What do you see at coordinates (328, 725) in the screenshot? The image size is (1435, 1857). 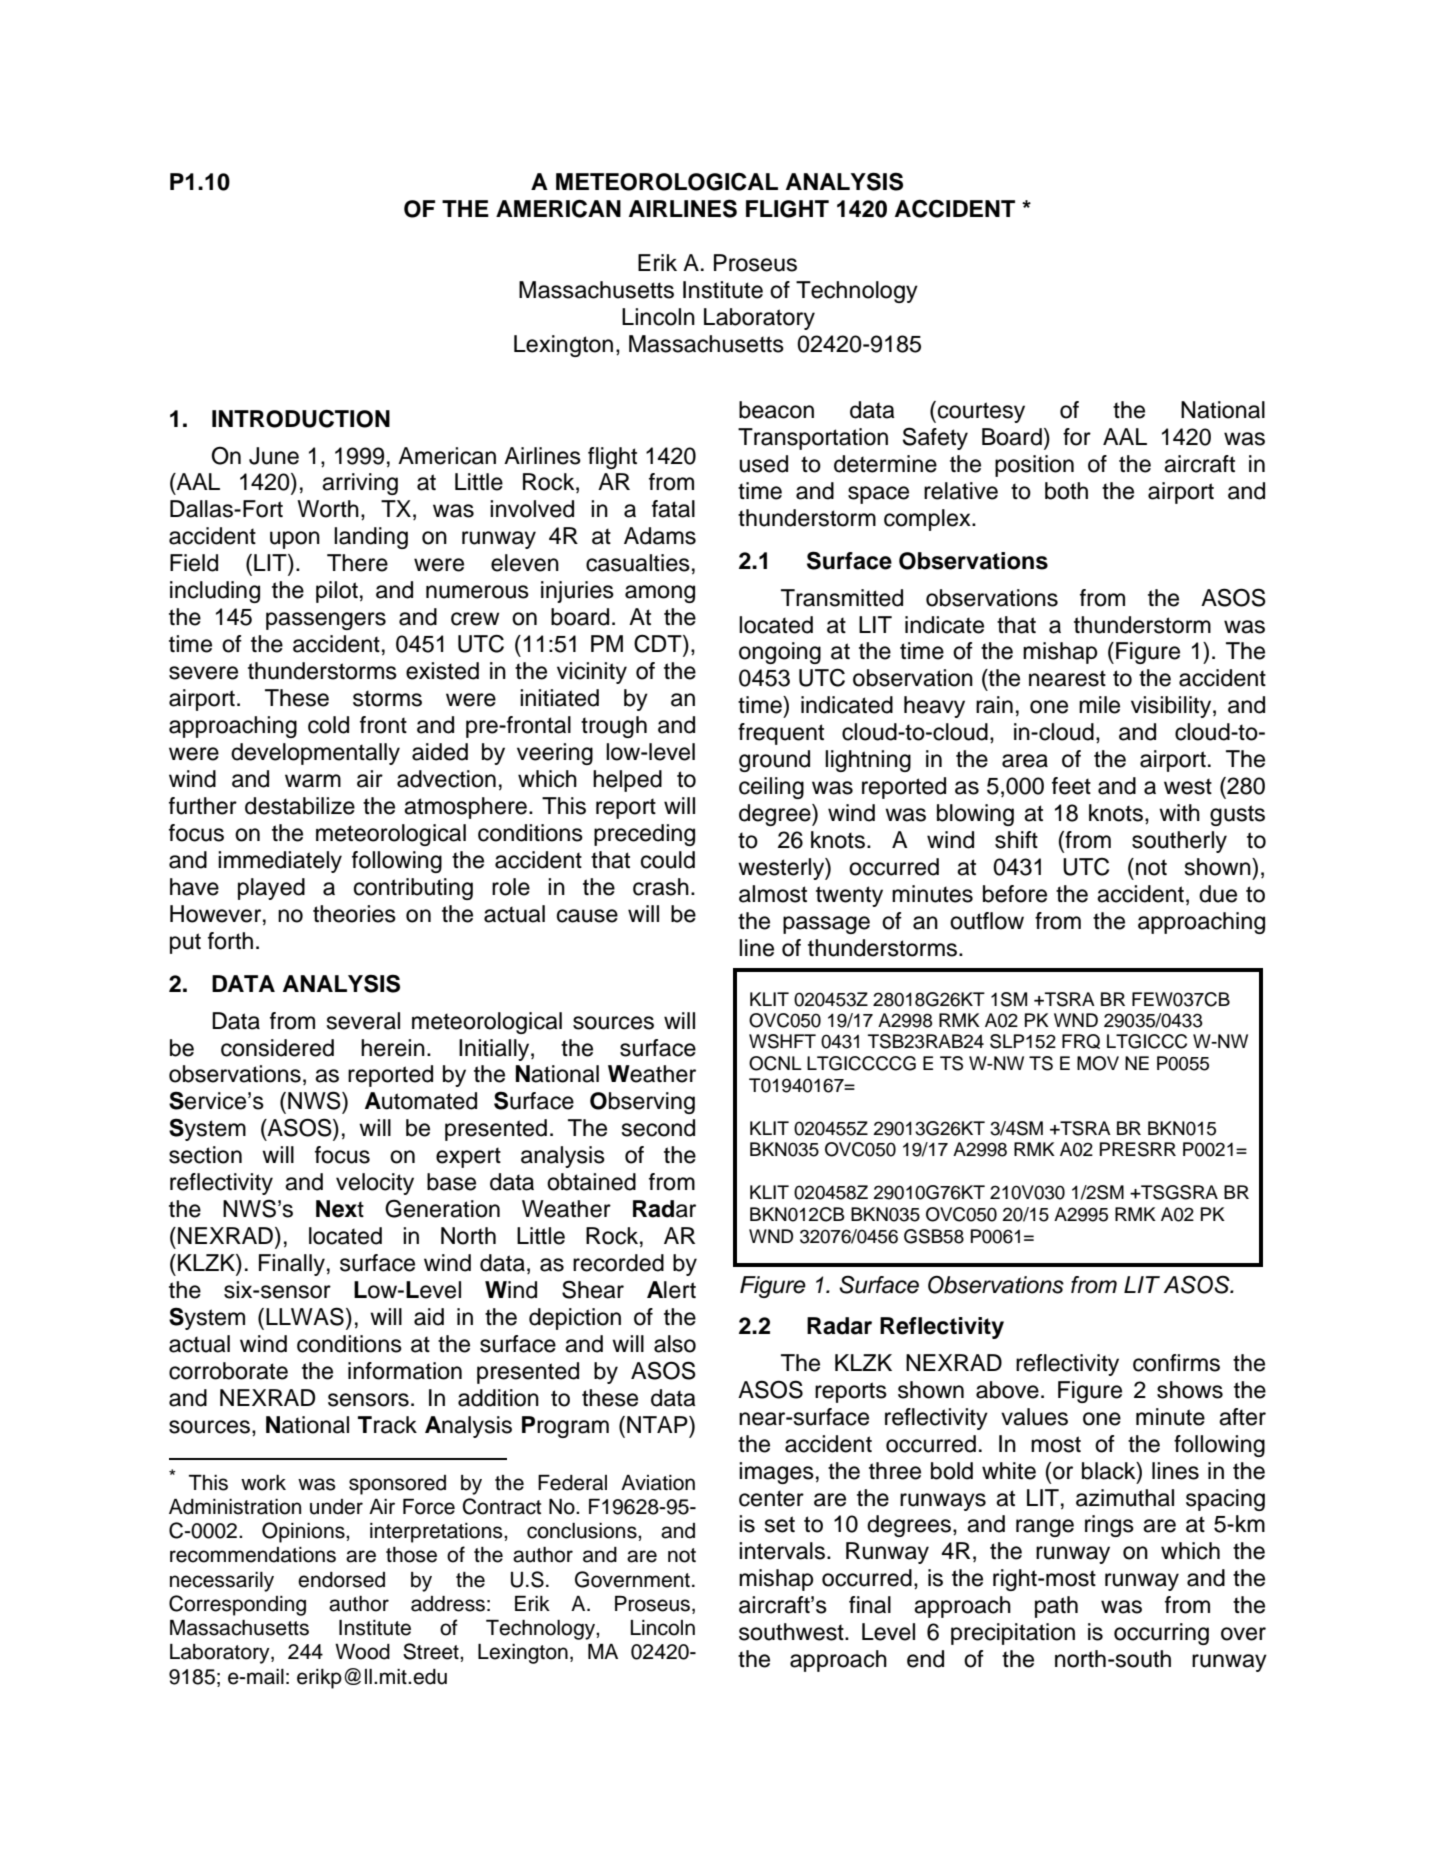 I see `cold` at bounding box center [328, 725].
